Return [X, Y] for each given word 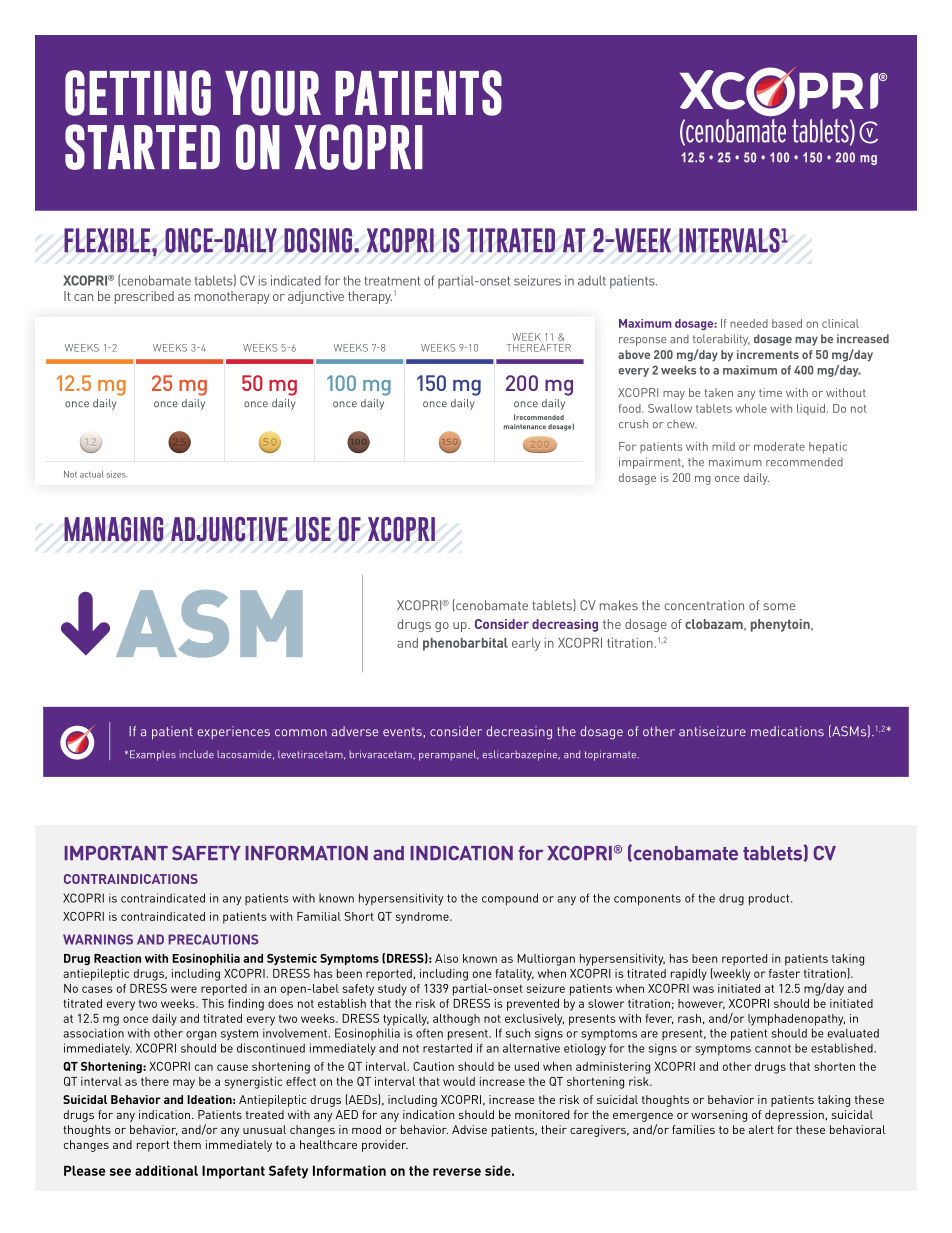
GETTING [138, 93]
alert [761, 1129]
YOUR [273, 93]
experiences [233, 732]
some [779, 606]
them [187, 1144]
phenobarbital [465, 644]
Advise [469, 1129]
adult [592, 280]
